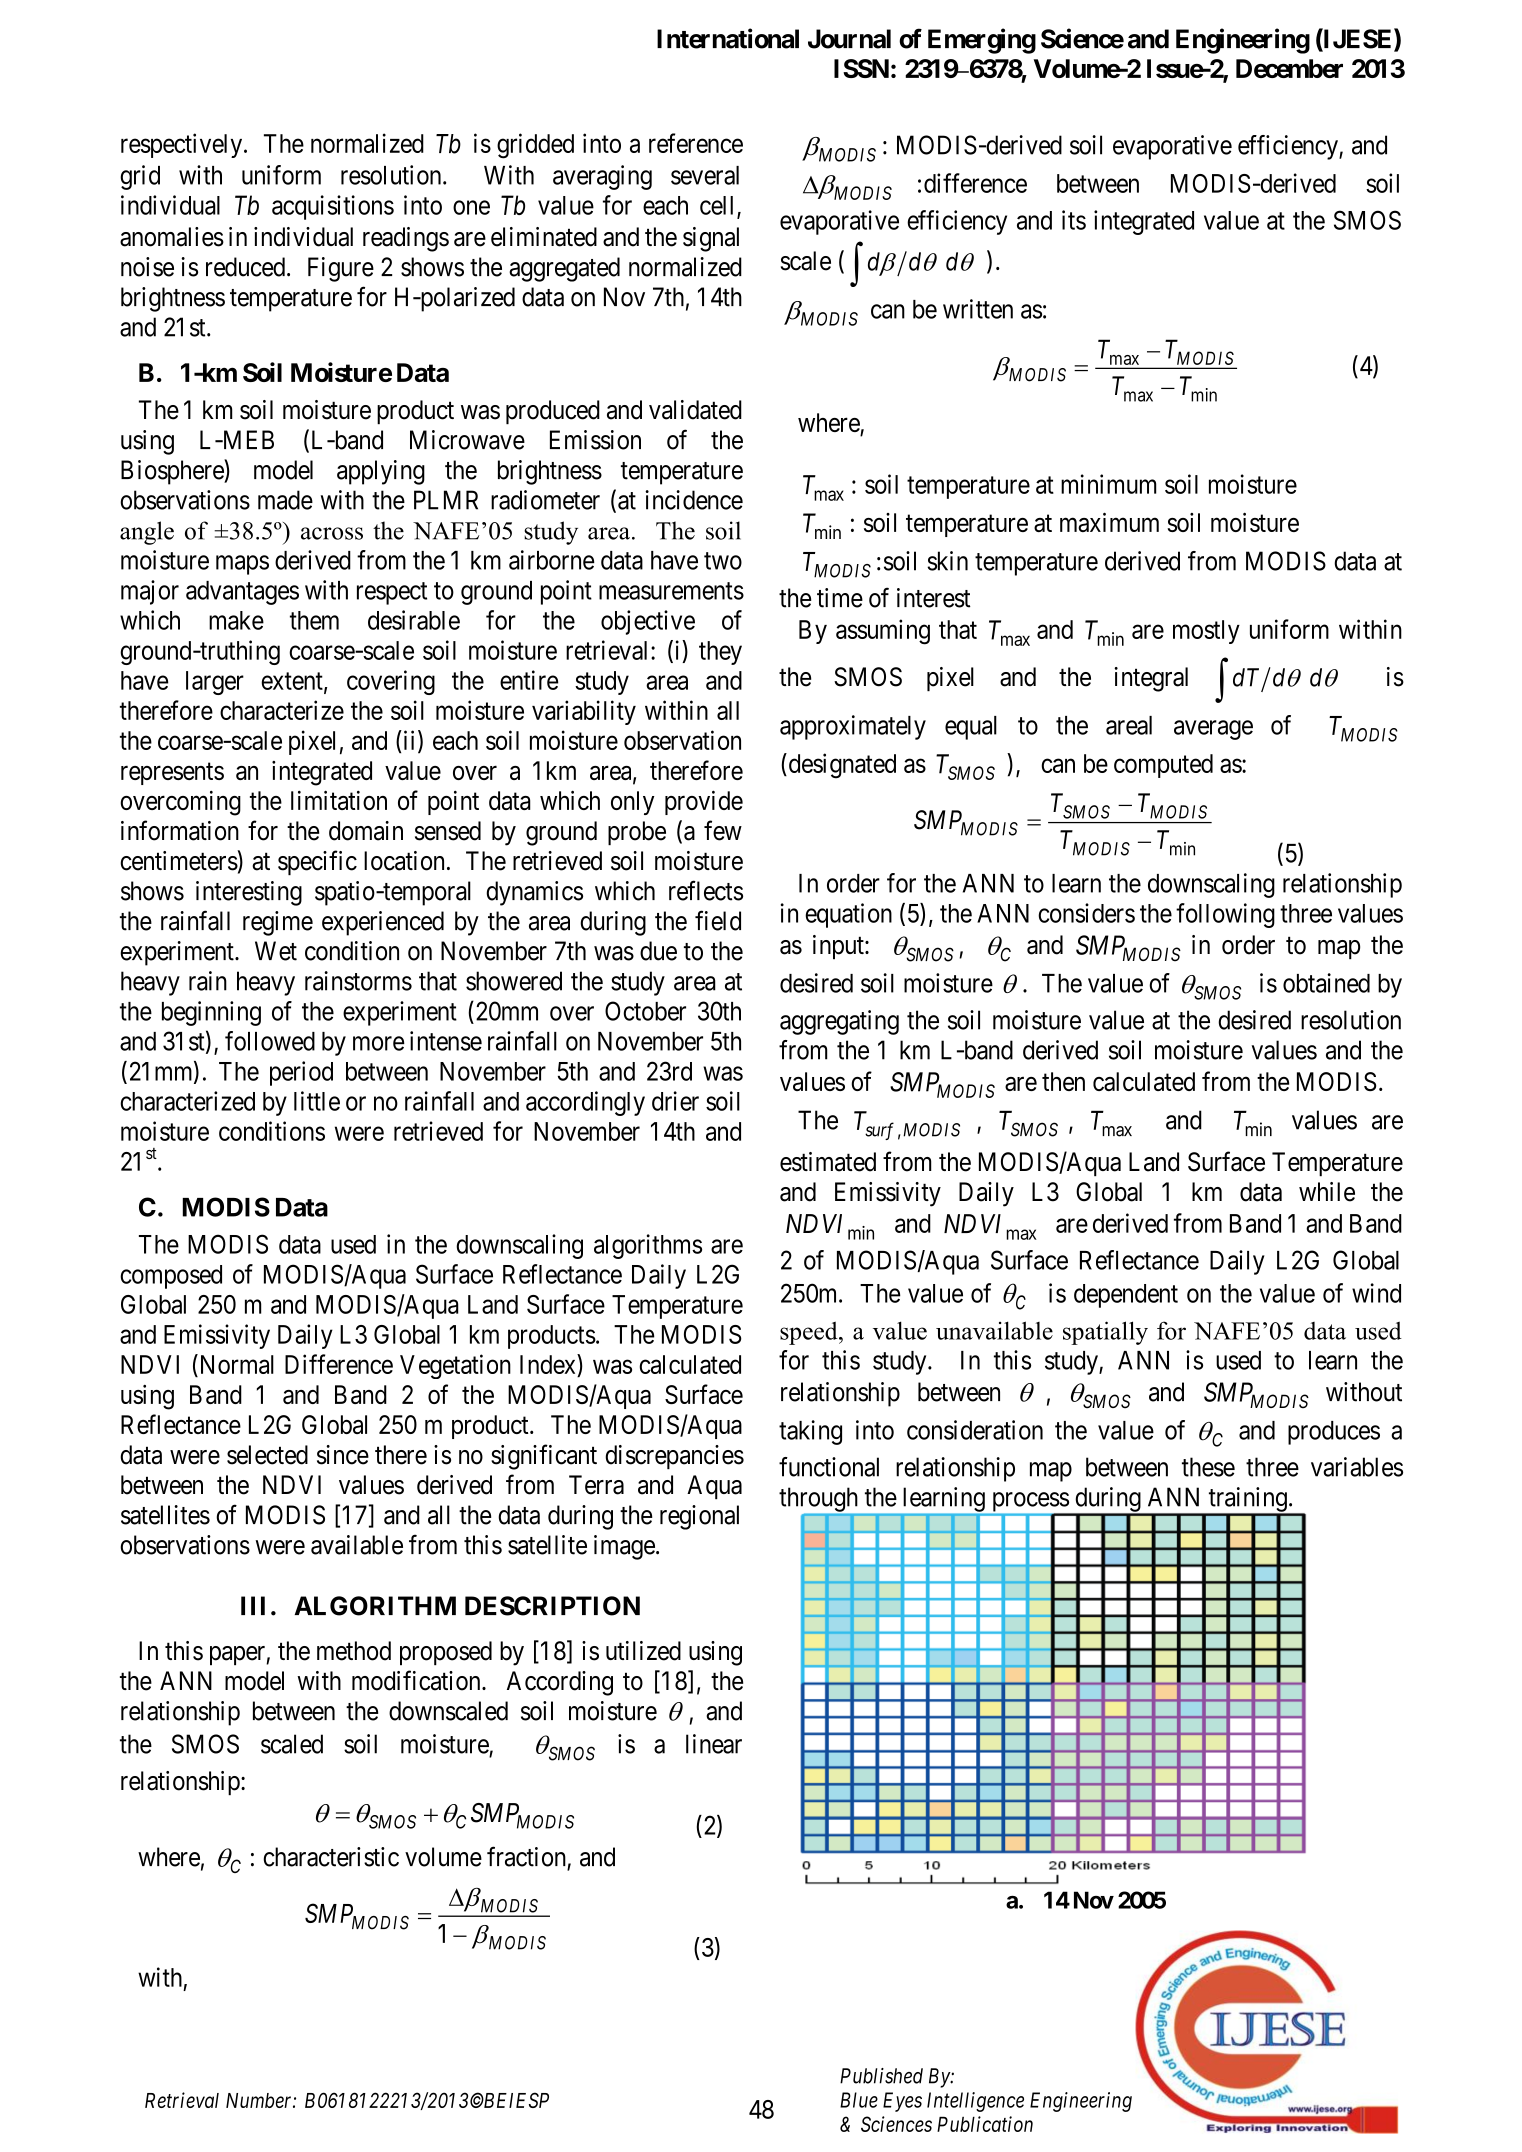 Image resolution: width=1522 pixels, height=2152 pixels. What do you see at coordinates (985, 2124) in the document?
I see `Publication` at bounding box center [985, 2124].
